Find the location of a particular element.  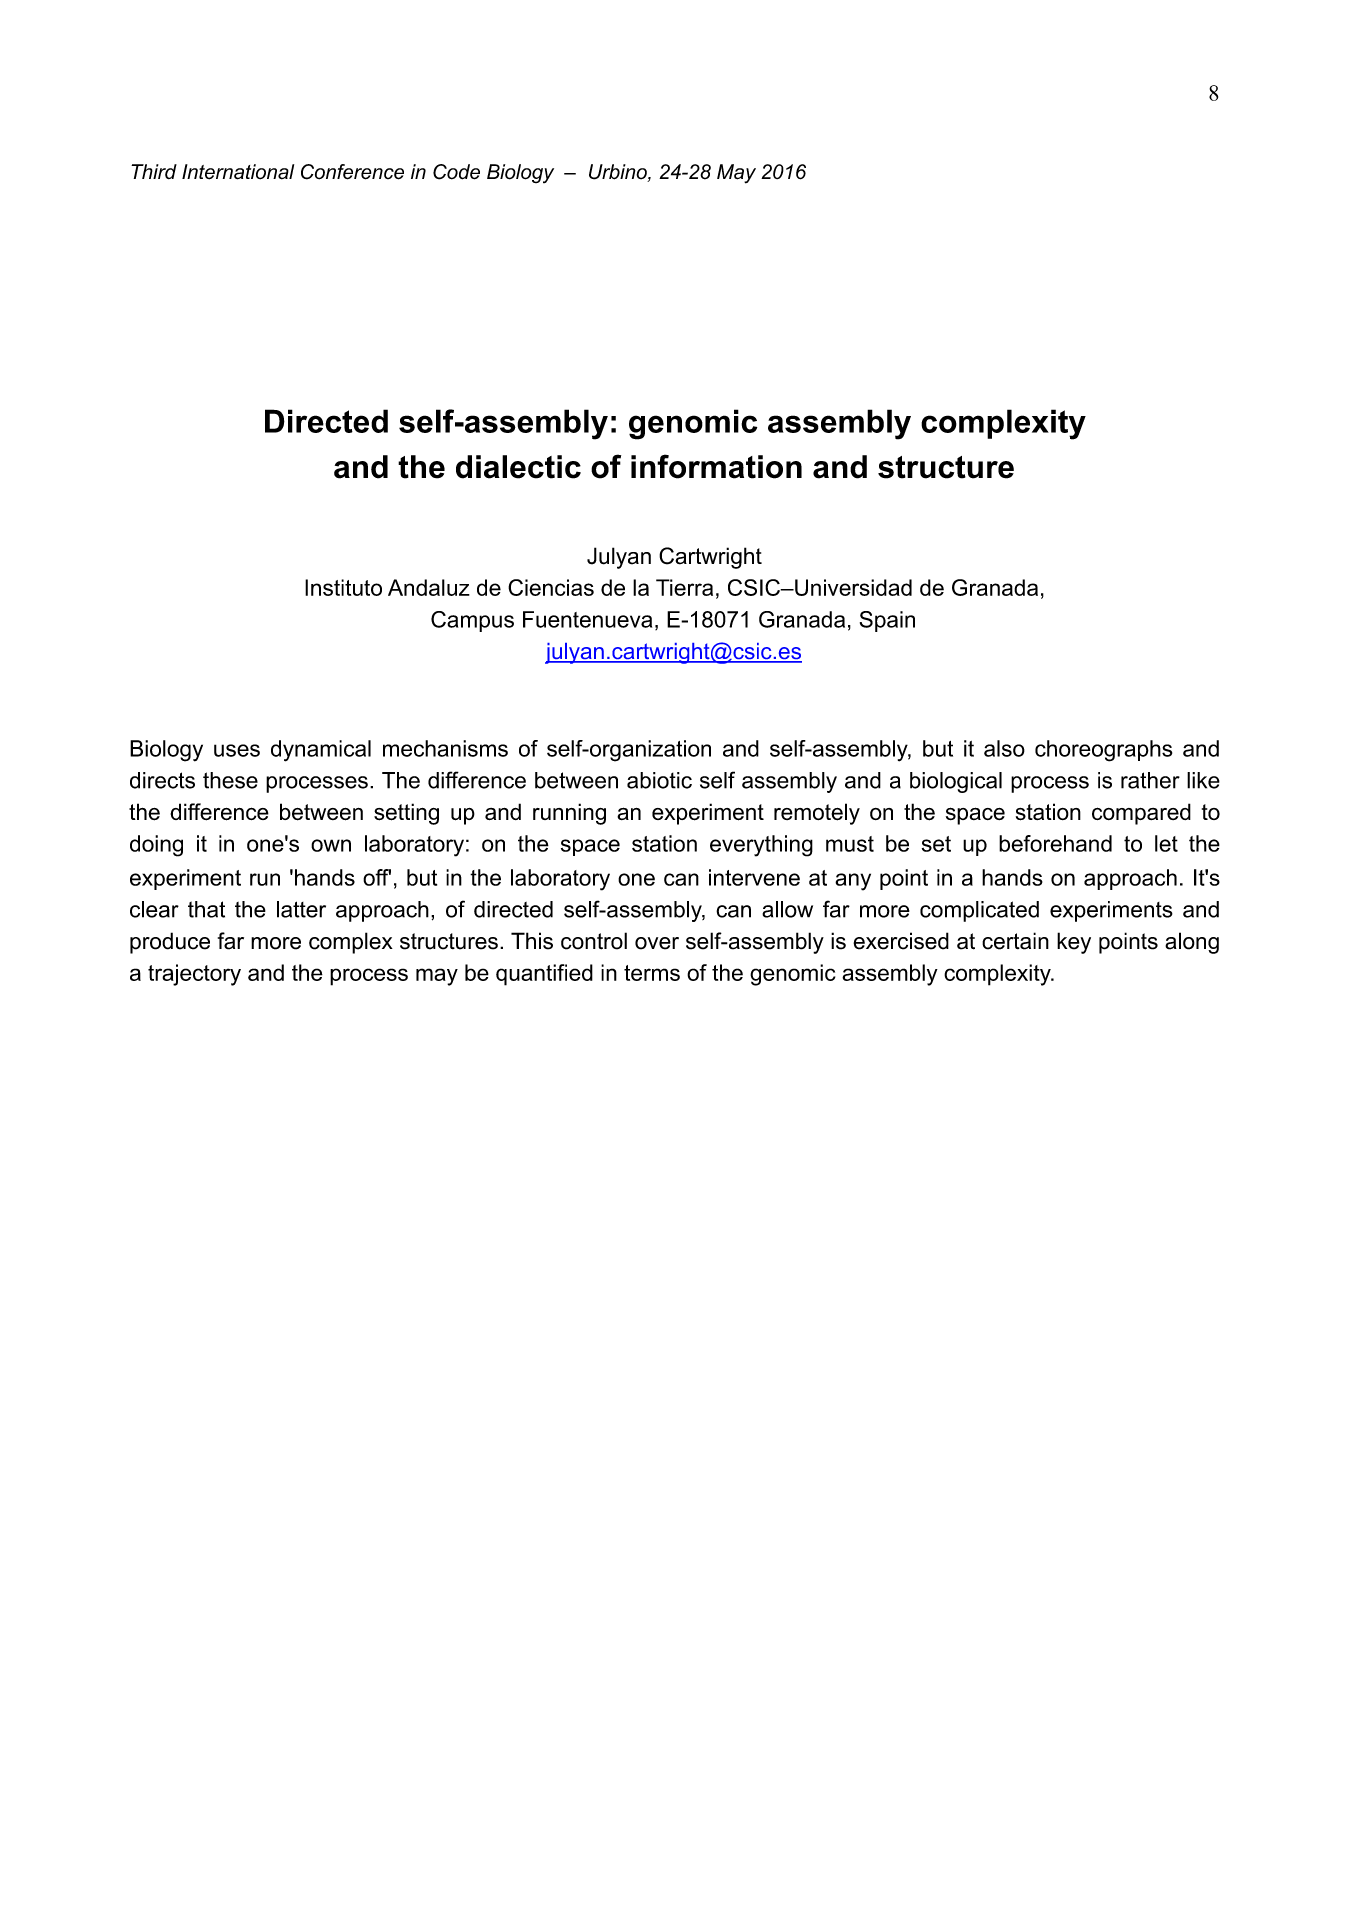

Conference is located at coordinates (352, 172).
